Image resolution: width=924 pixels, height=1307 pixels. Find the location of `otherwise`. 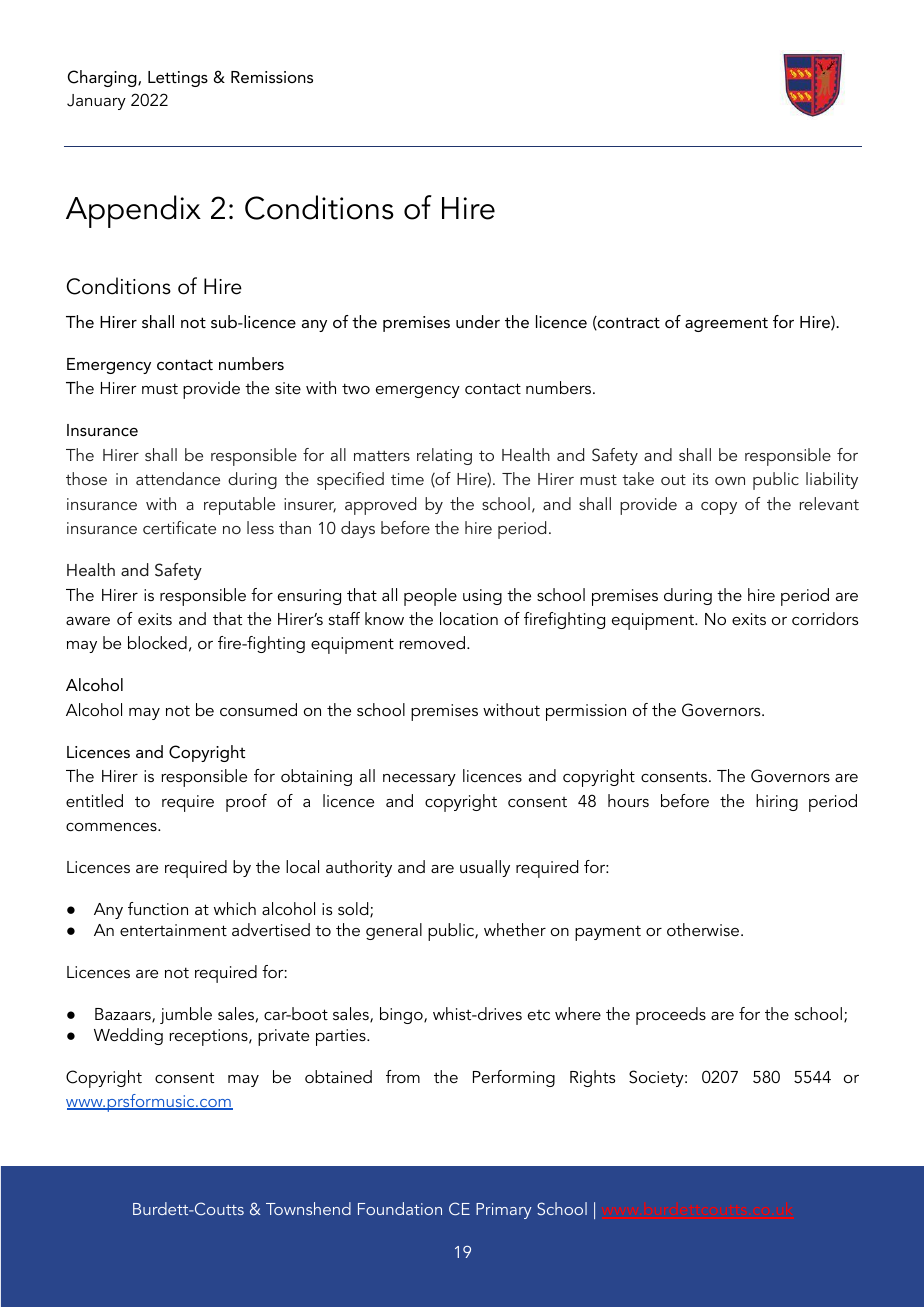

otherwise is located at coordinates (704, 929).
